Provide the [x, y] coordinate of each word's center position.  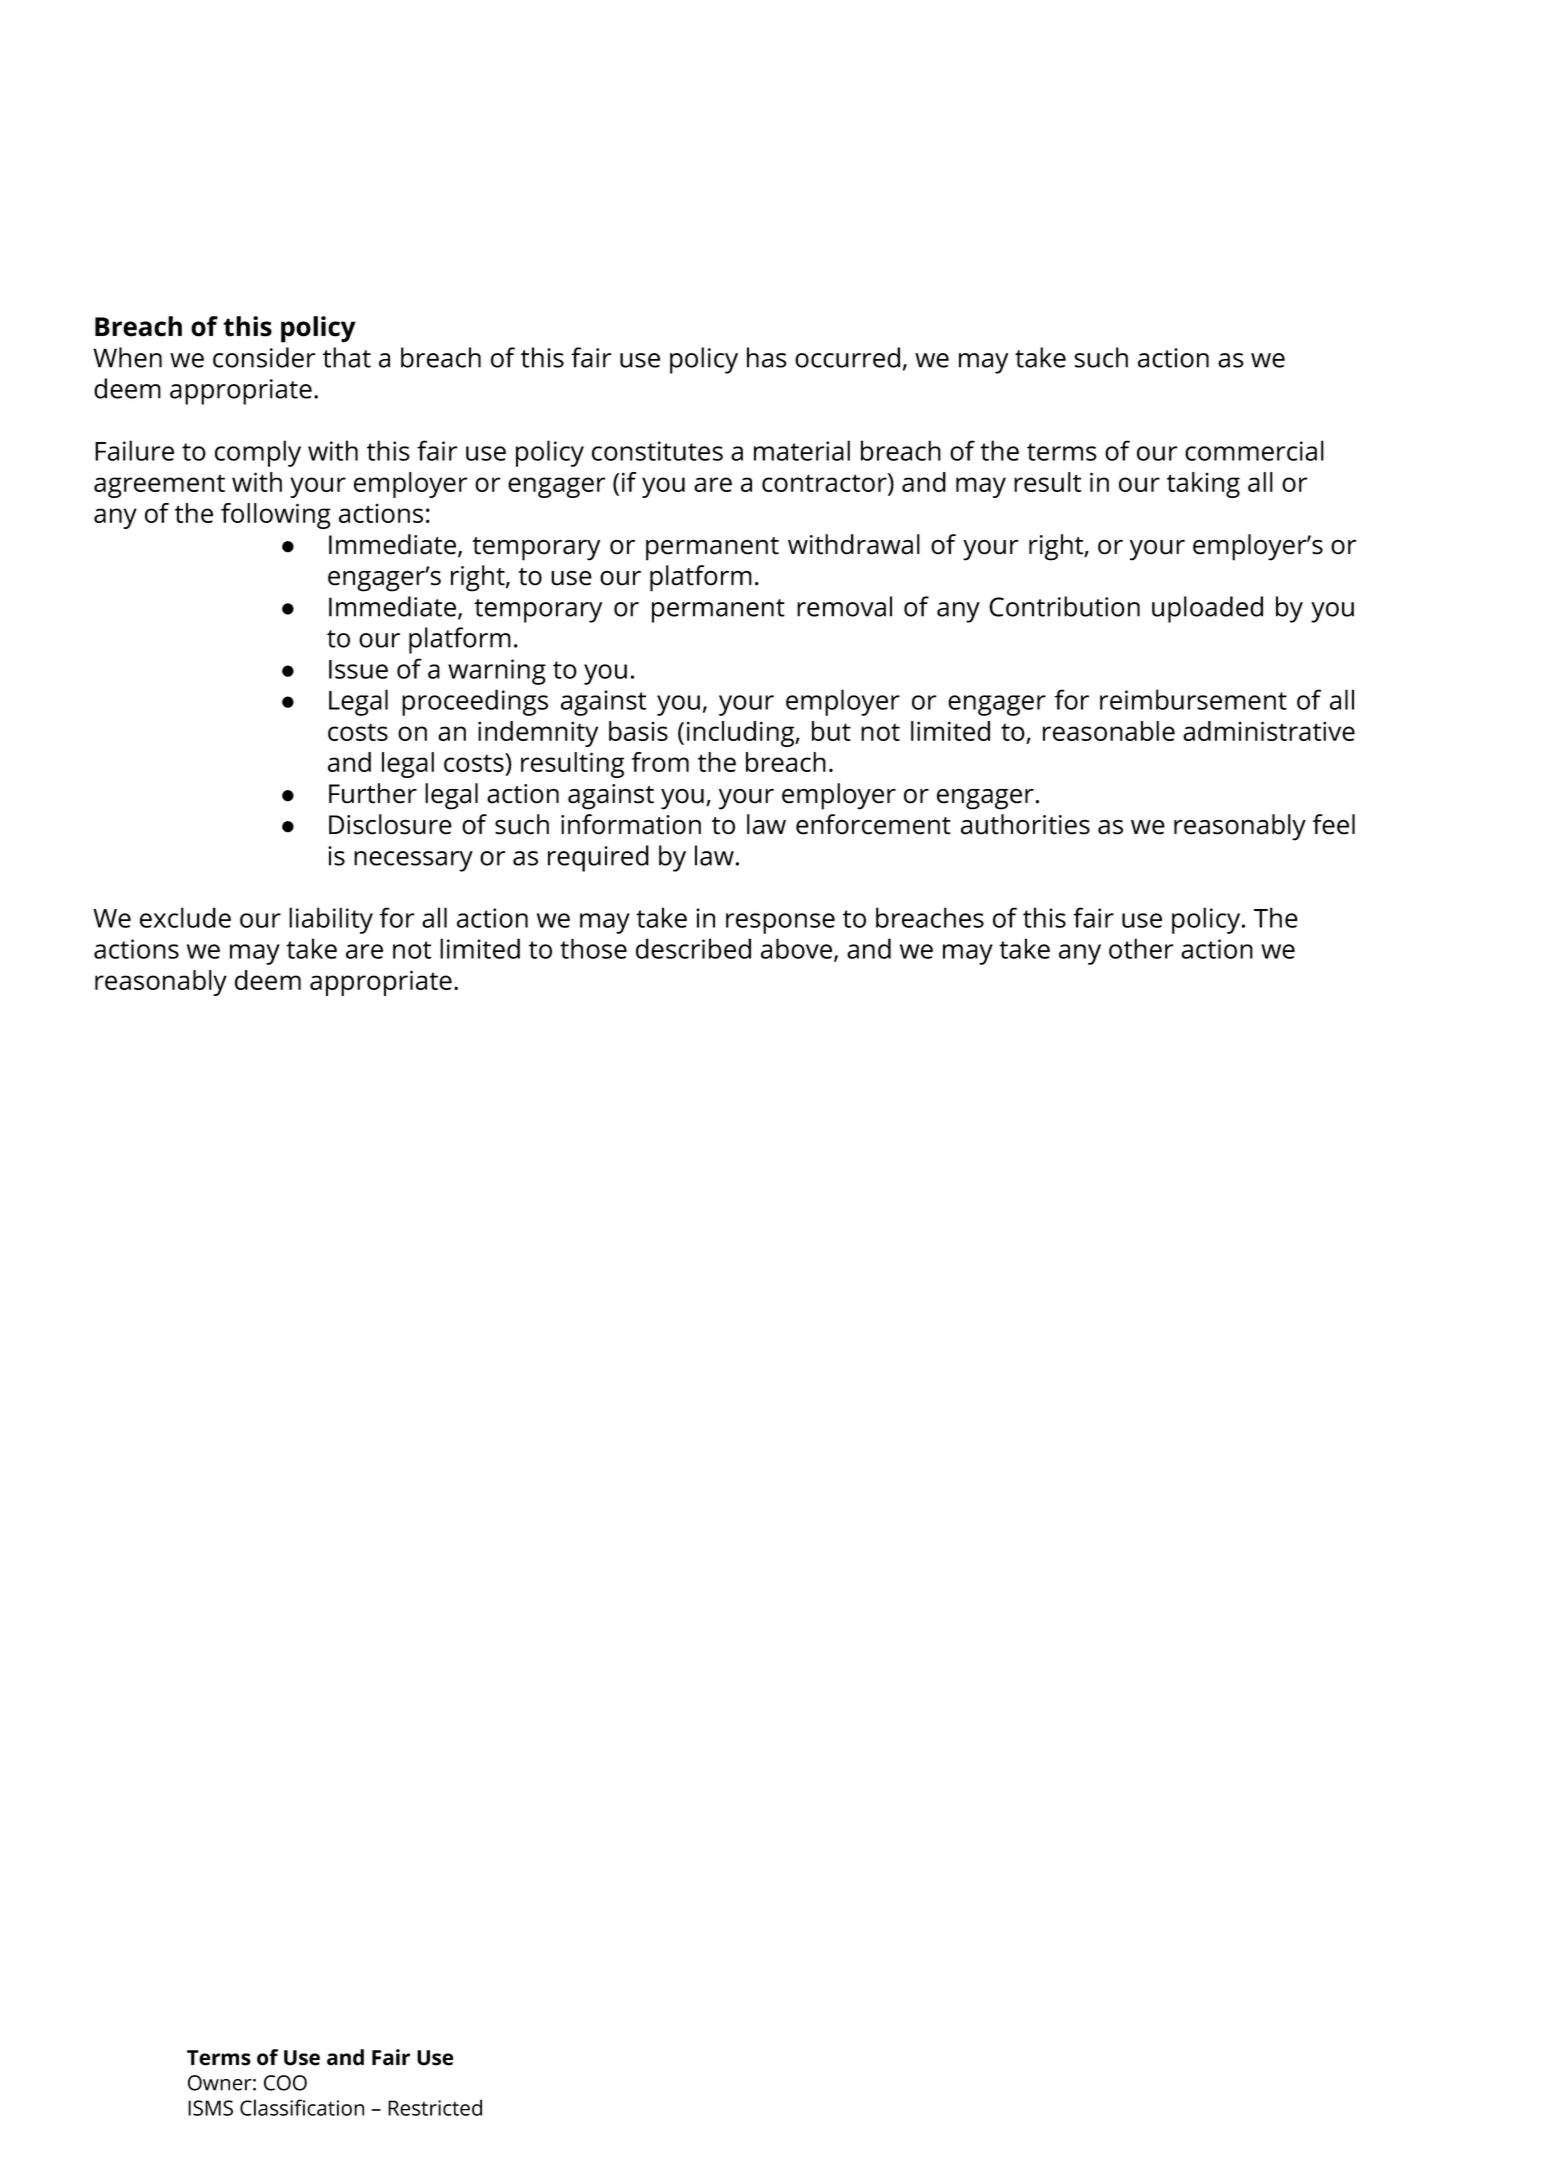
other [1141, 948]
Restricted [435, 2107]
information [631, 824]
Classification [302, 2107]
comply [258, 453]
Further [373, 793]
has [767, 357]
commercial [1254, 450]
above [798, 949]
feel [1333, 824]
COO [285, 2083]
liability [331, 920]
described [693, 948]
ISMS [210, 2108]
